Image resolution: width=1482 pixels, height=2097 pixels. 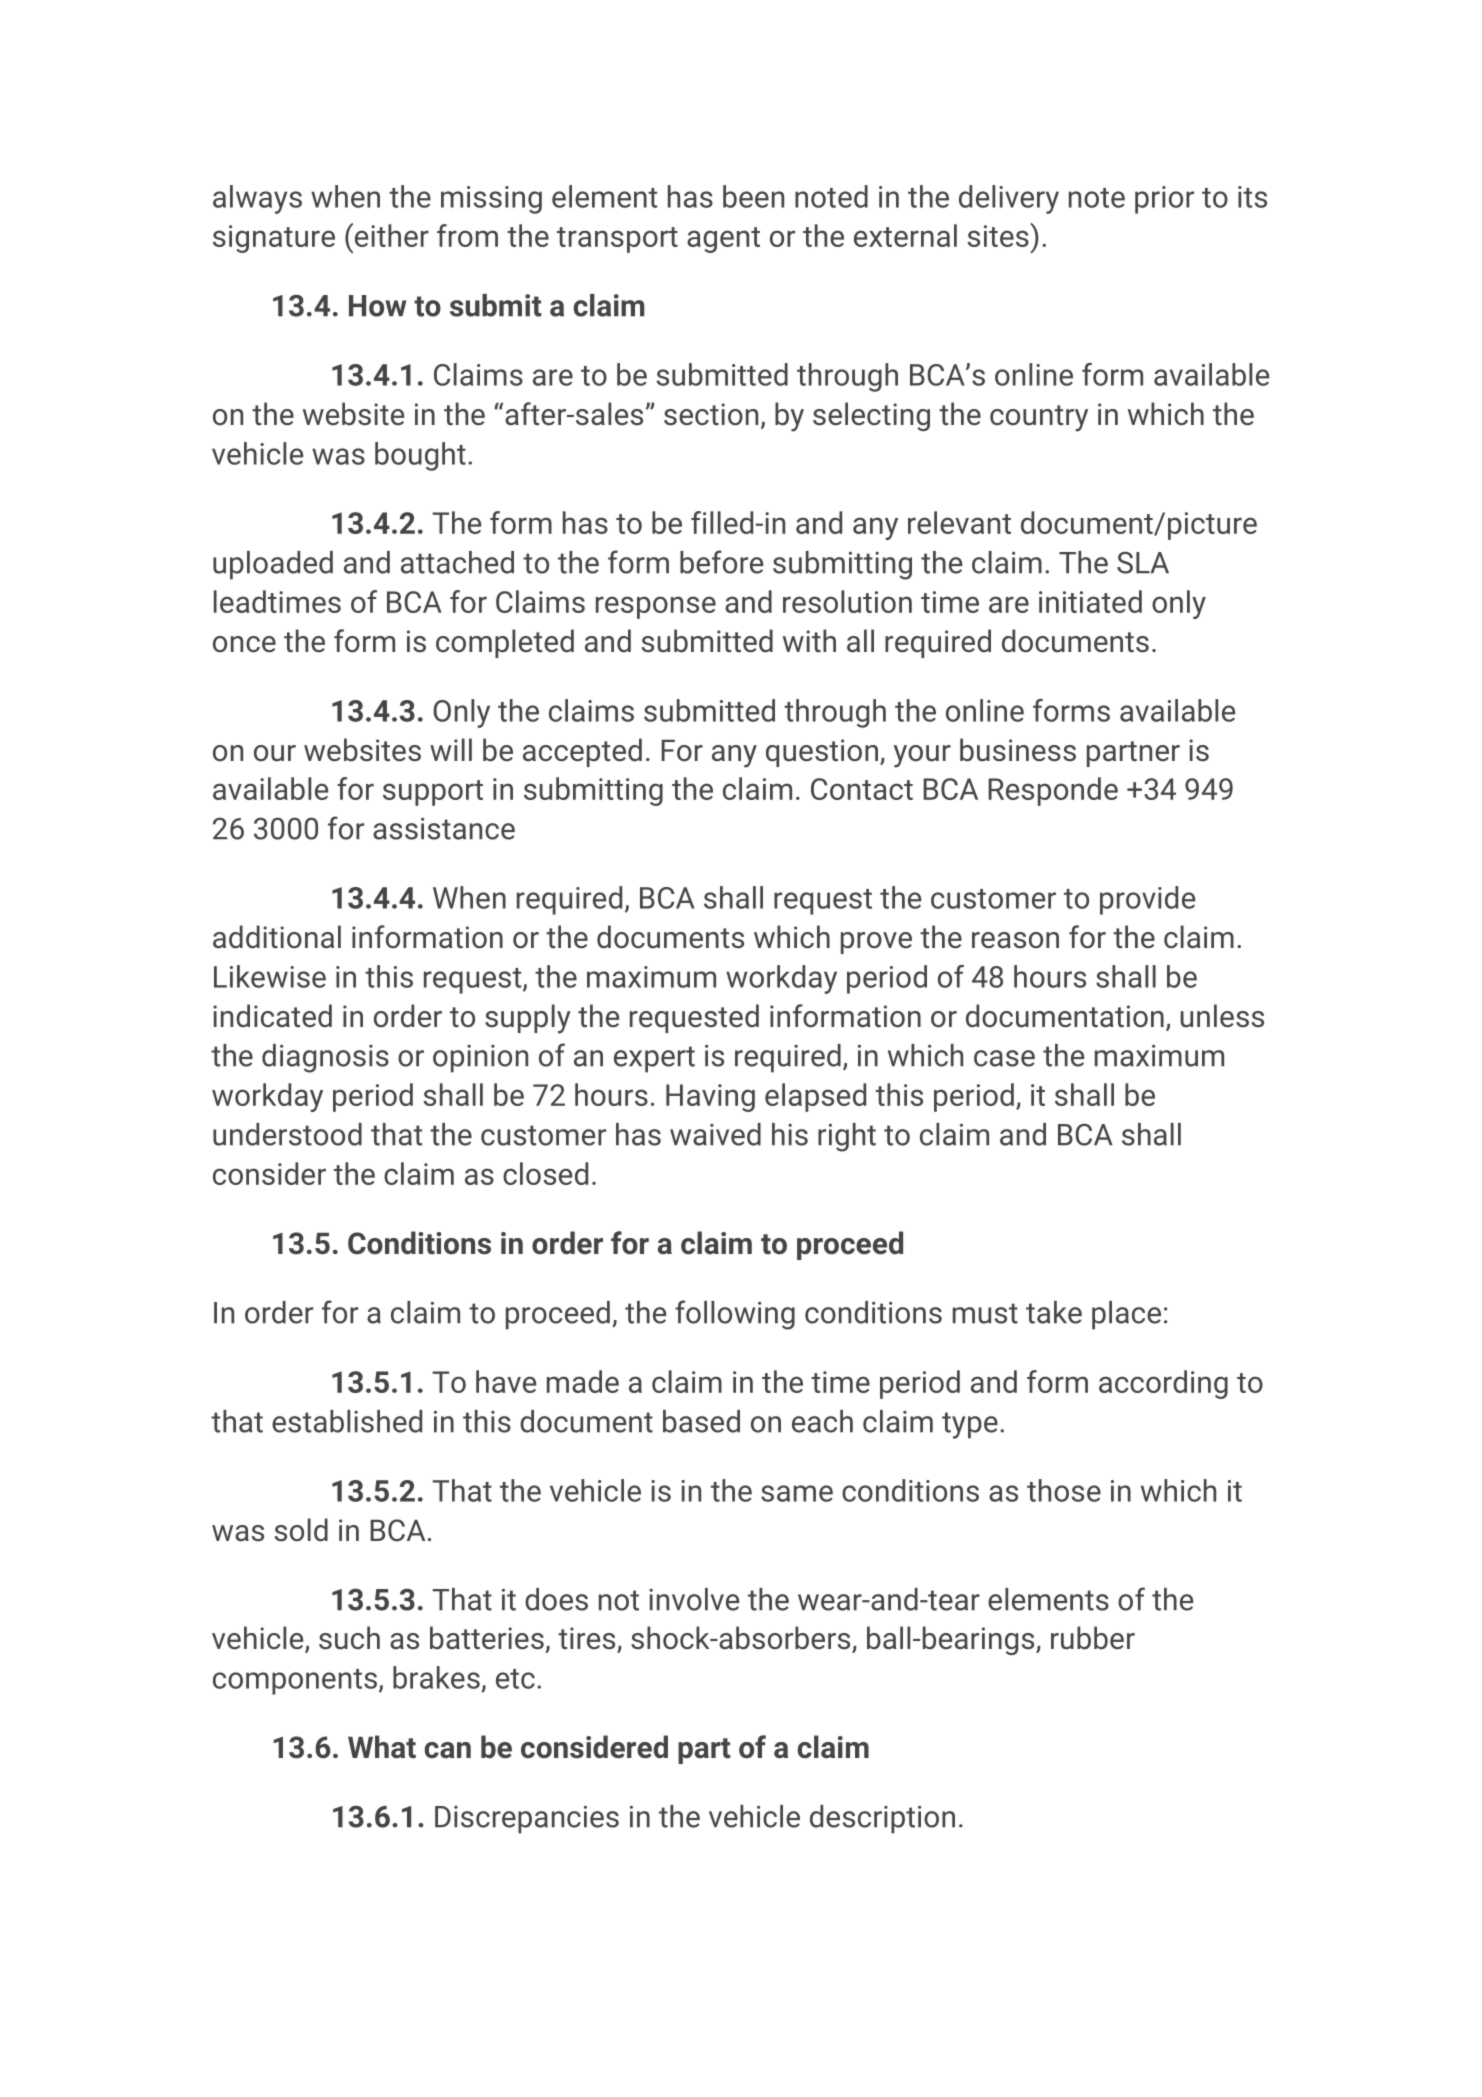 I want to click on prior, so click(x=1164, y=200).
